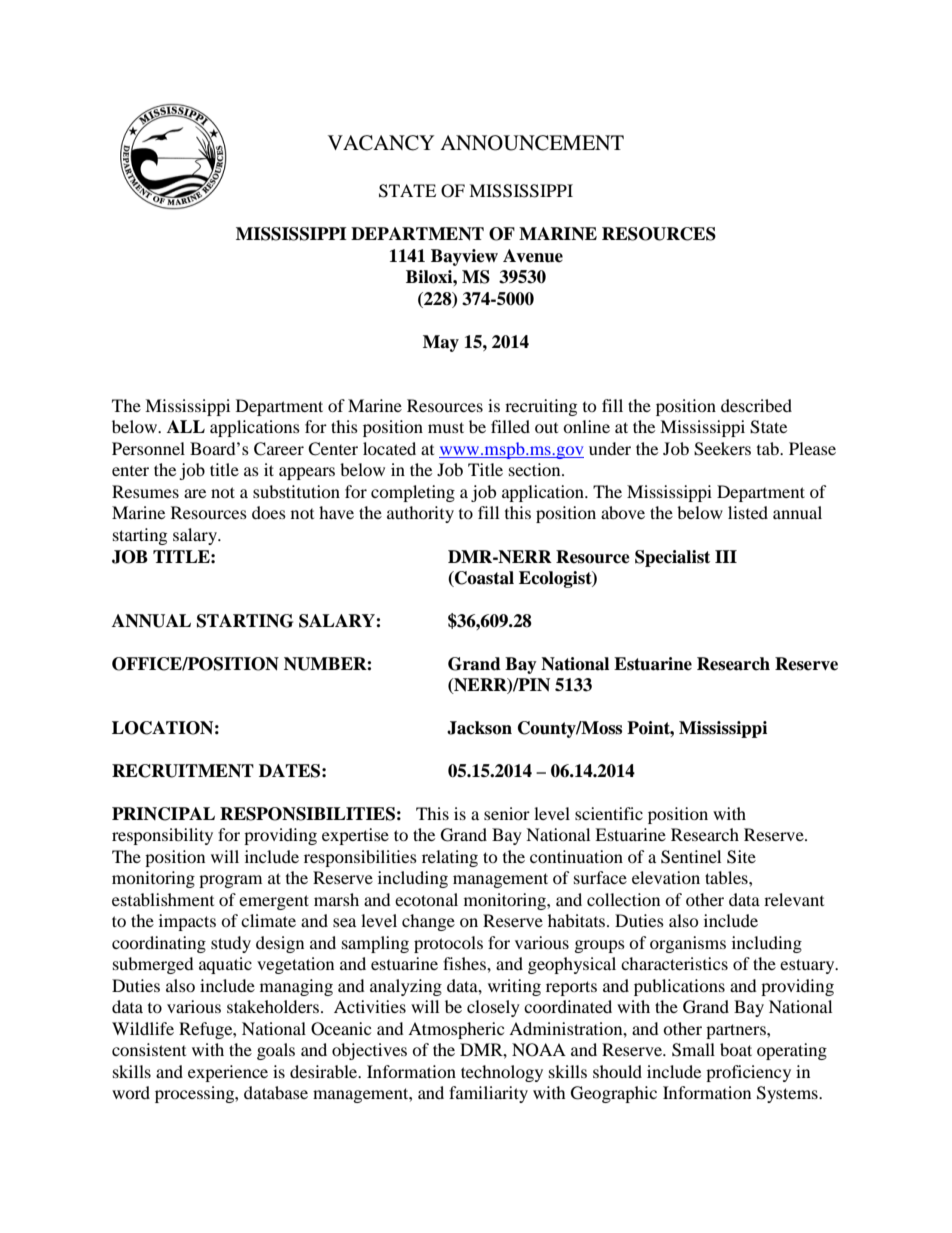  Describe the element at coordinates (502, 1073) in the image. I see `technology` at that location.
